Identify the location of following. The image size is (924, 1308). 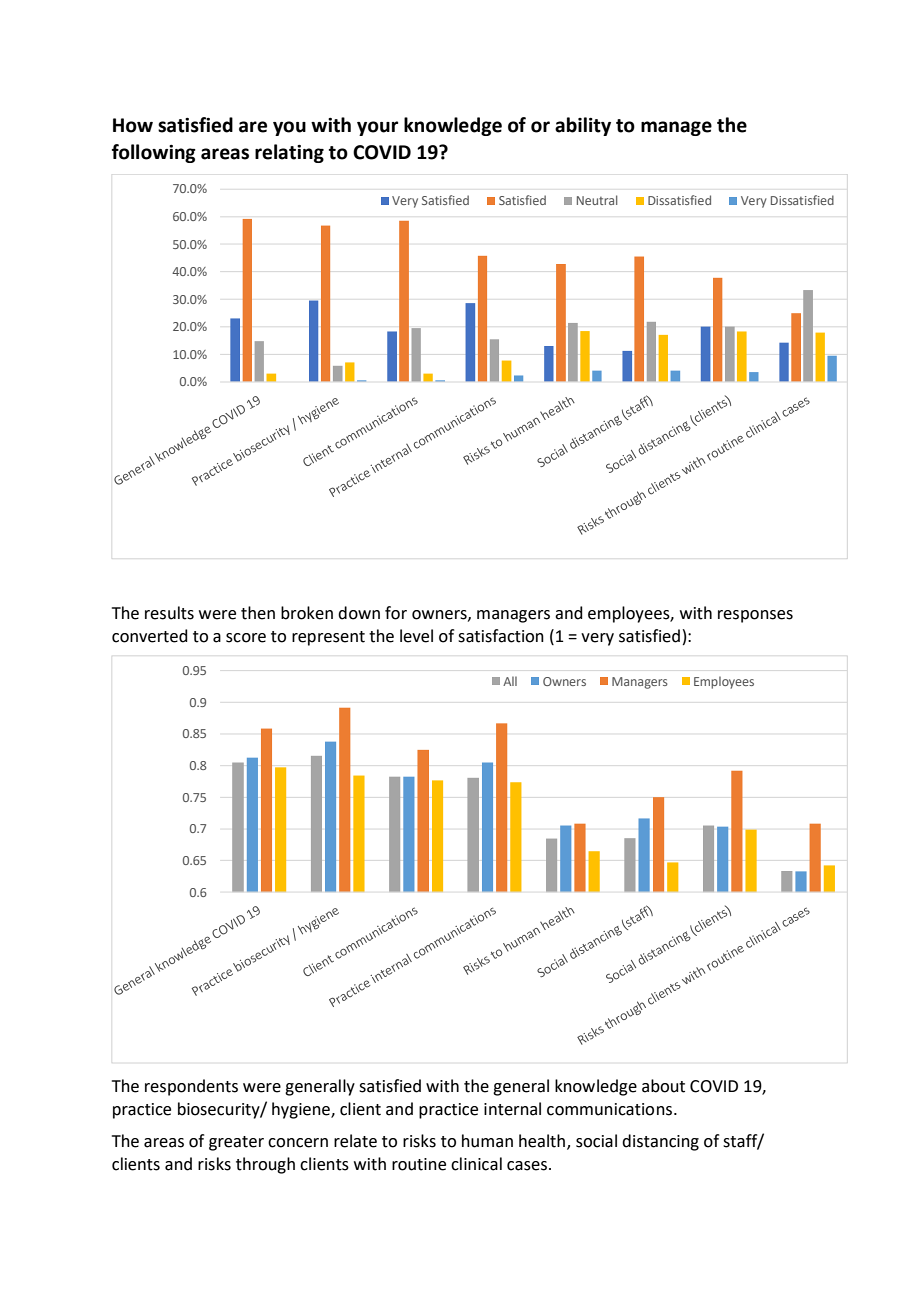
(154, 153).
